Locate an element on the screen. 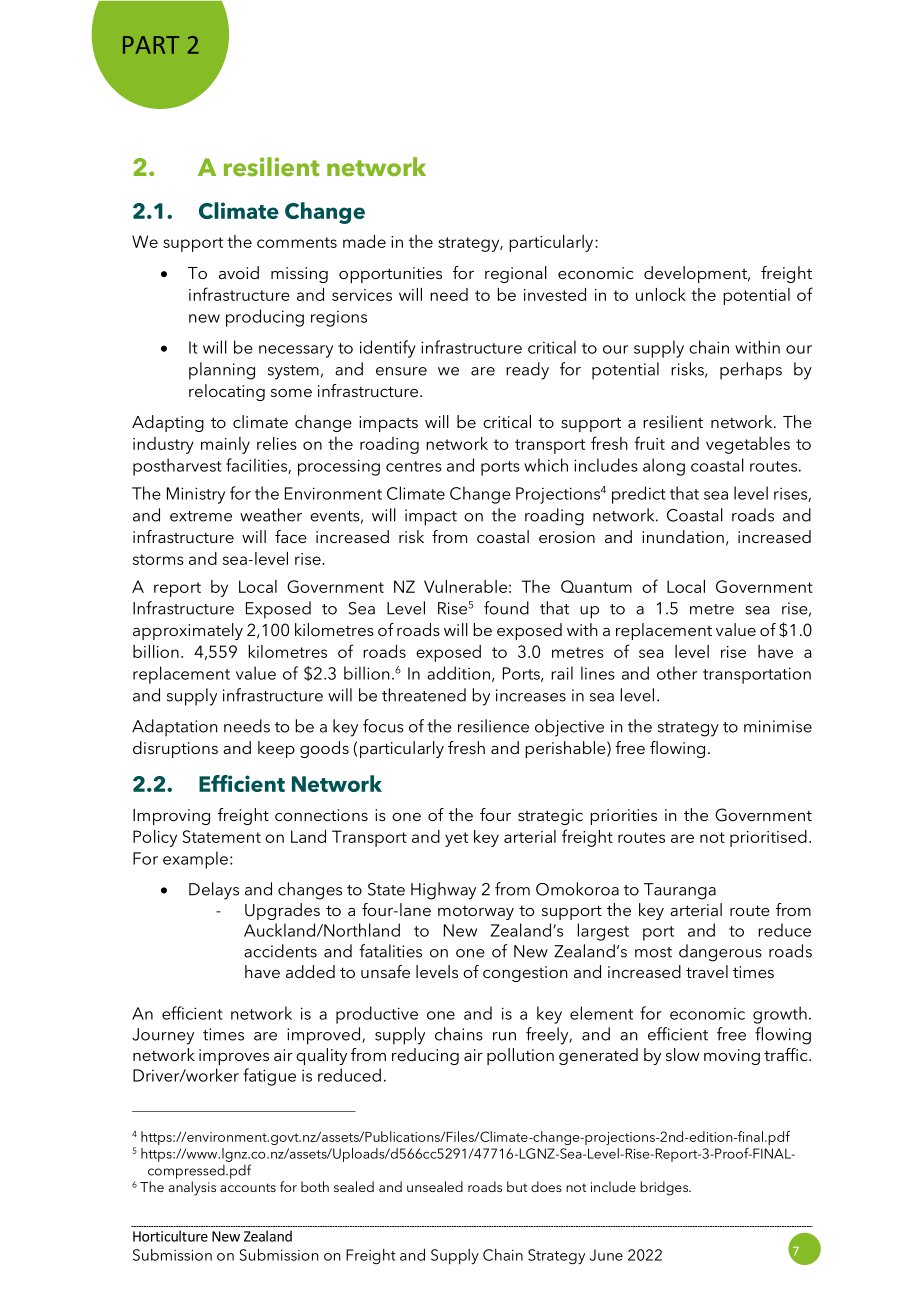  accounts is located at coordinates (248, 1187).
